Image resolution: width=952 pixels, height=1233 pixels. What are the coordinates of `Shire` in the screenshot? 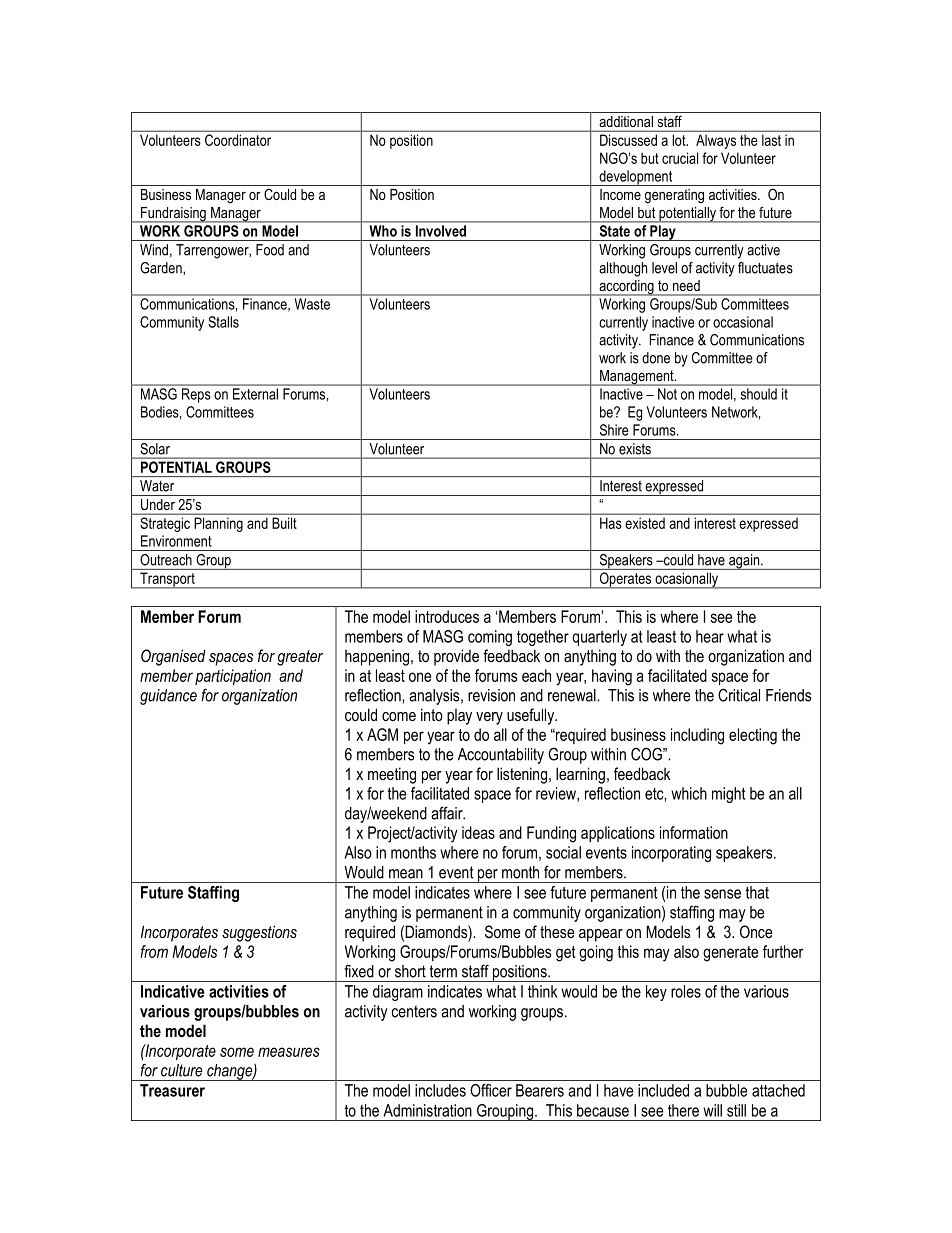 It's located at (614, 430).
